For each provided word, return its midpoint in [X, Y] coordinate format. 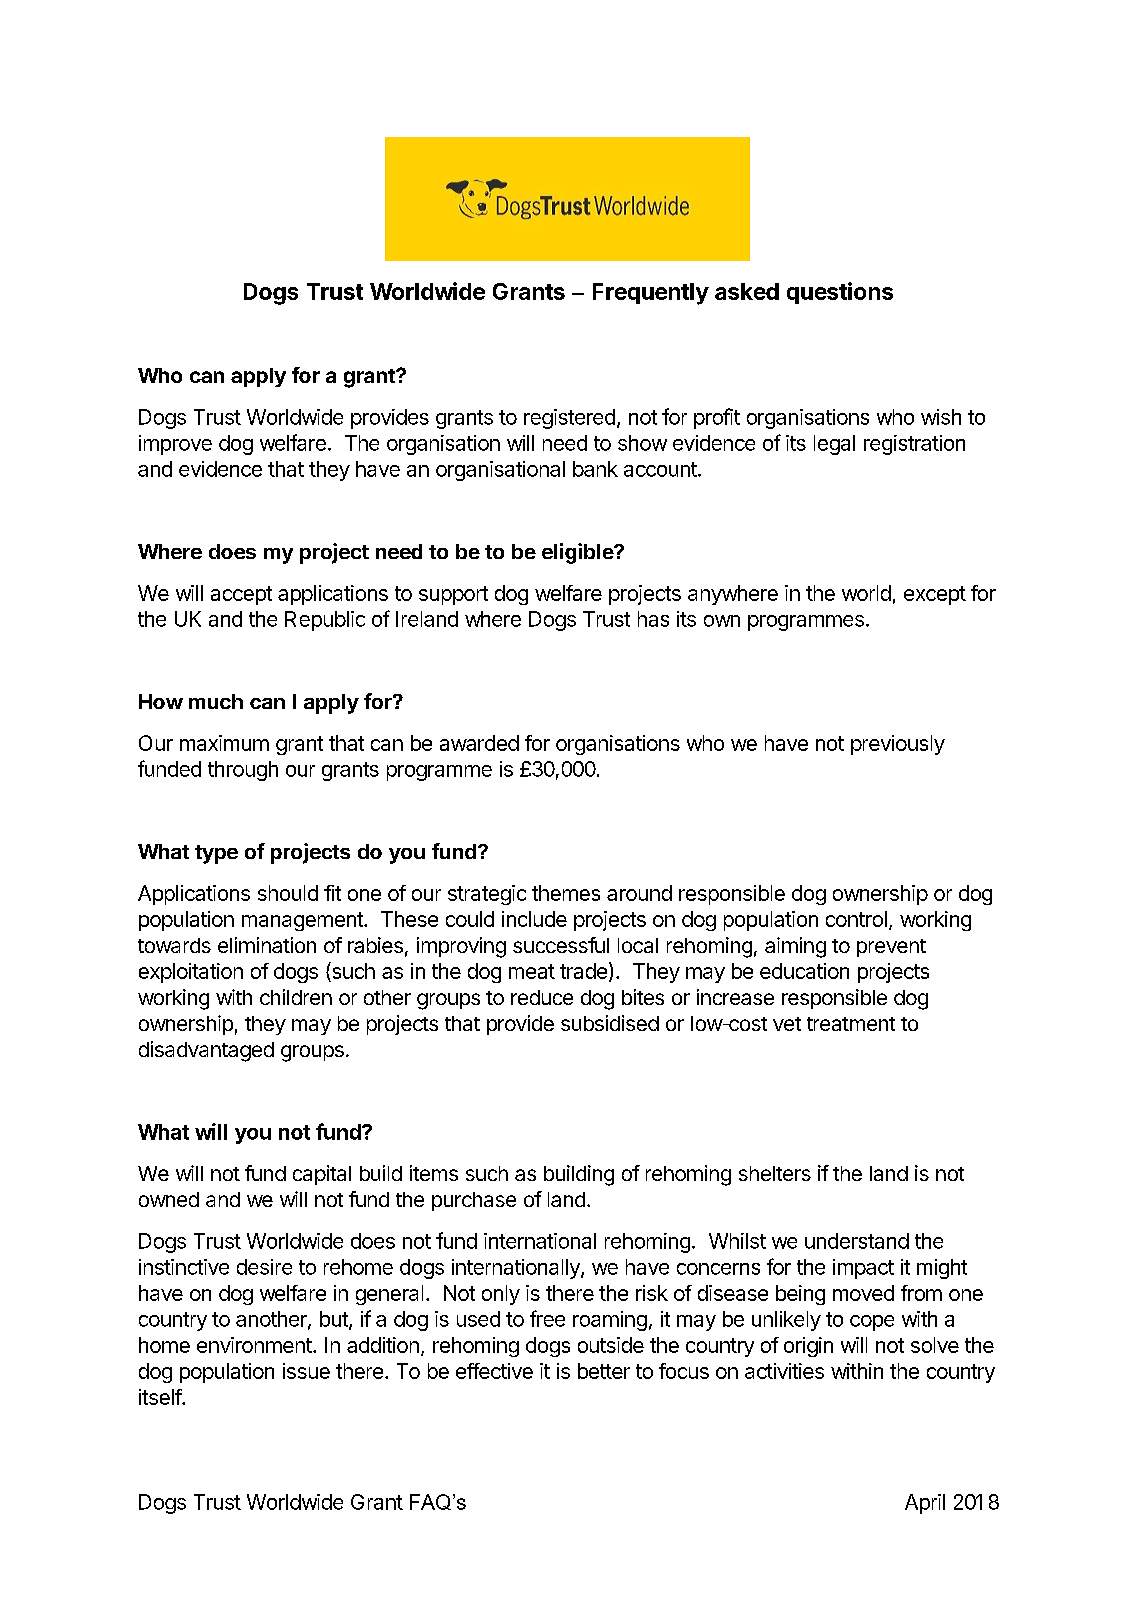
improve [175, 445]
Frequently [651, 294]
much [216, 701]
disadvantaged [206, 1051]
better [604, 1371]
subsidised [610, 1023]
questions [840, 293]
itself [161, 1397]
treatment [851, 1024]
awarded [479, 743]
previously [898, 745]
